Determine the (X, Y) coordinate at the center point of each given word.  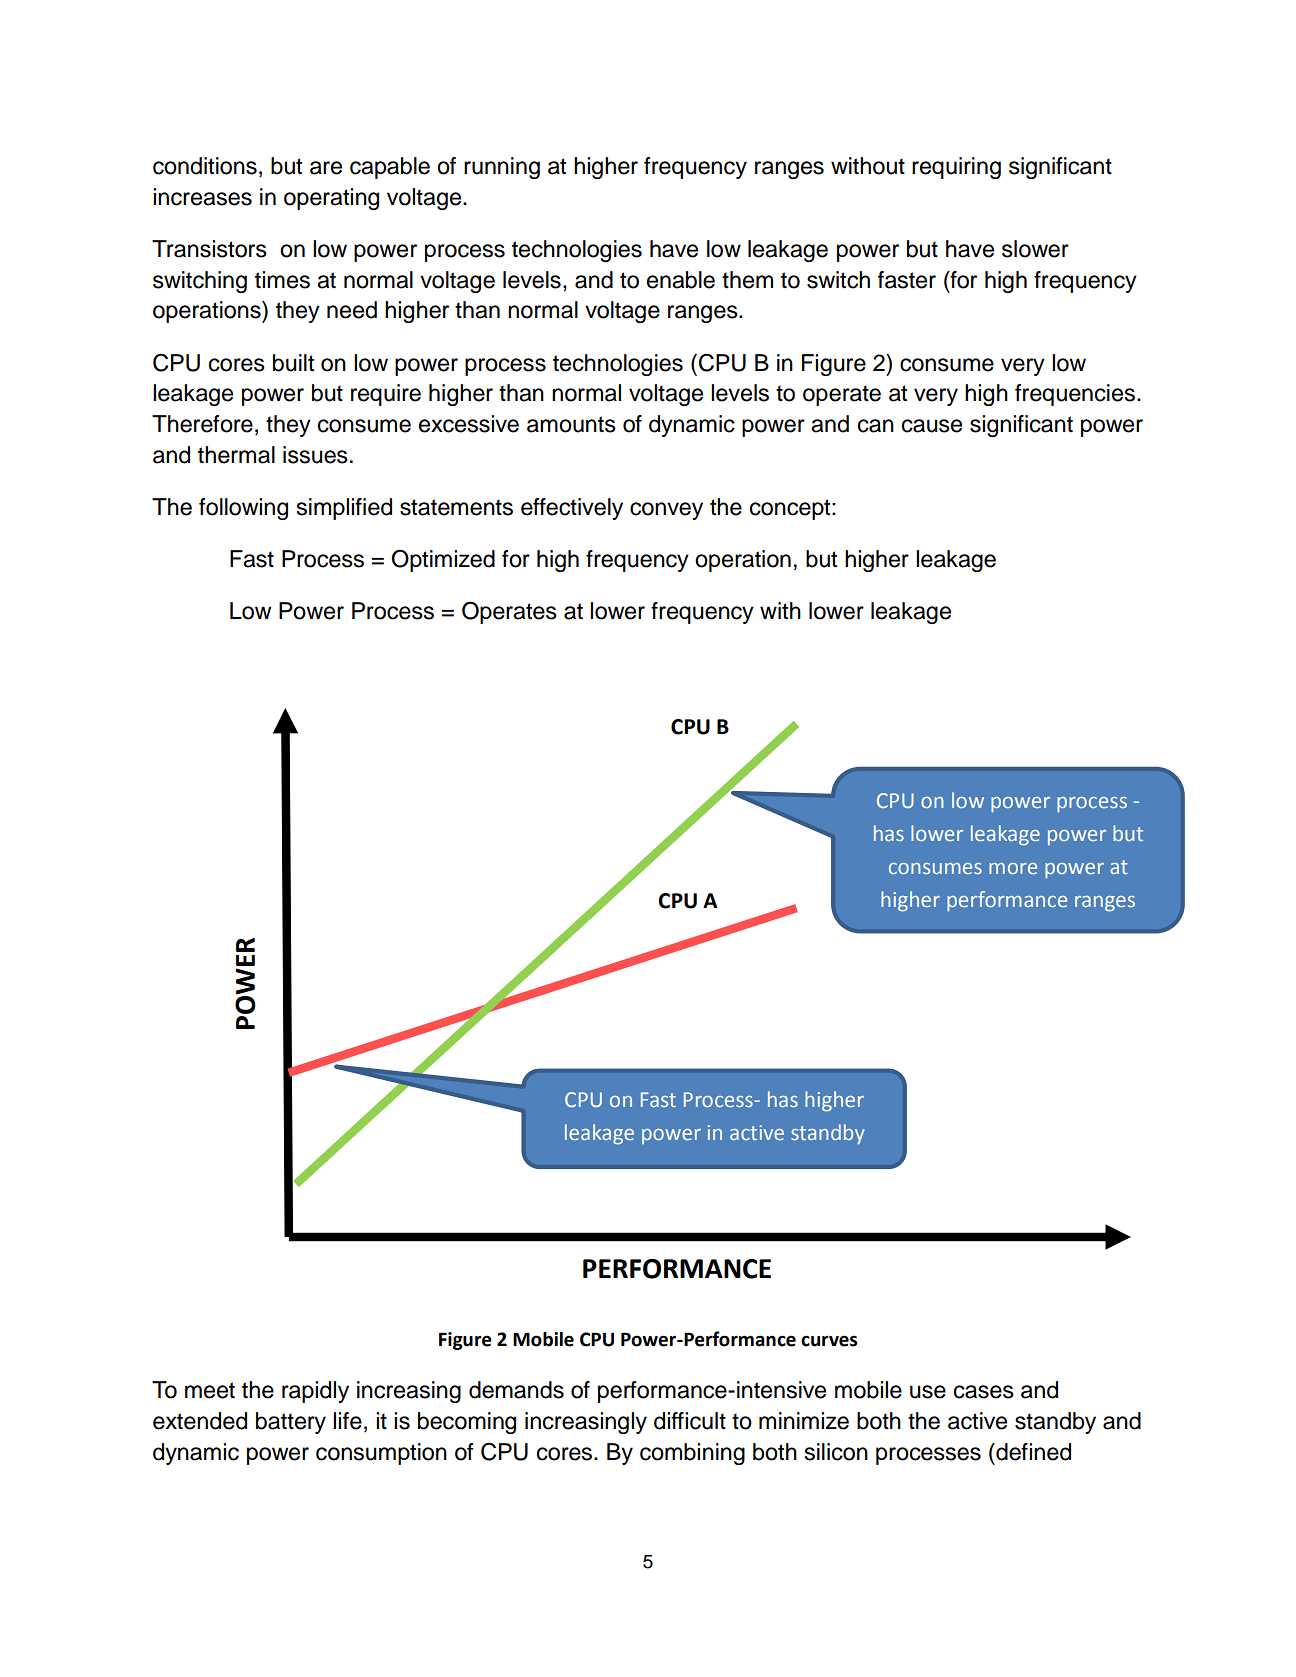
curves (829, 1341)
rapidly (315, 1392)
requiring (956, 168)
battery (291, 1423)
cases (984, 1392)
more (1013, 868)
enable (681, 280)
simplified (344, 509)
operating (331, 199)
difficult (690, 1421)
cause (932, 426)
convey (666, 511)
